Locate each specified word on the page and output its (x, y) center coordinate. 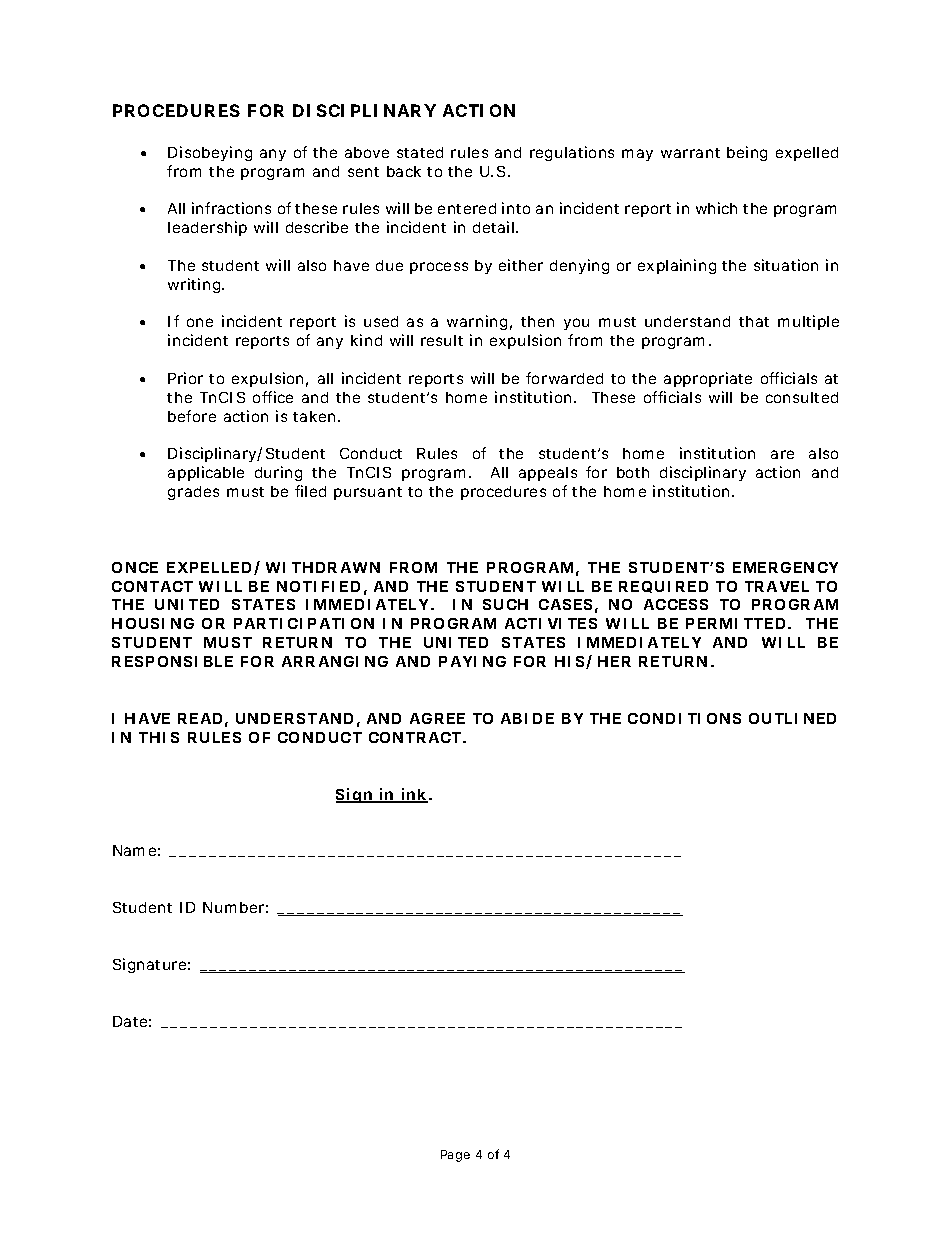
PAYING (472, 661)
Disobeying (210, 153)
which (716, 208)
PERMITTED (735, 623)
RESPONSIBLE (172, 661)
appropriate (708, 379)
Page (455, 1156)
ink (414, 795)
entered (467, 208)
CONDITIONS (684, 718)
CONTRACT (415, 737)
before (192, 416)
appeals (548, 474)
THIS (159, 737)
